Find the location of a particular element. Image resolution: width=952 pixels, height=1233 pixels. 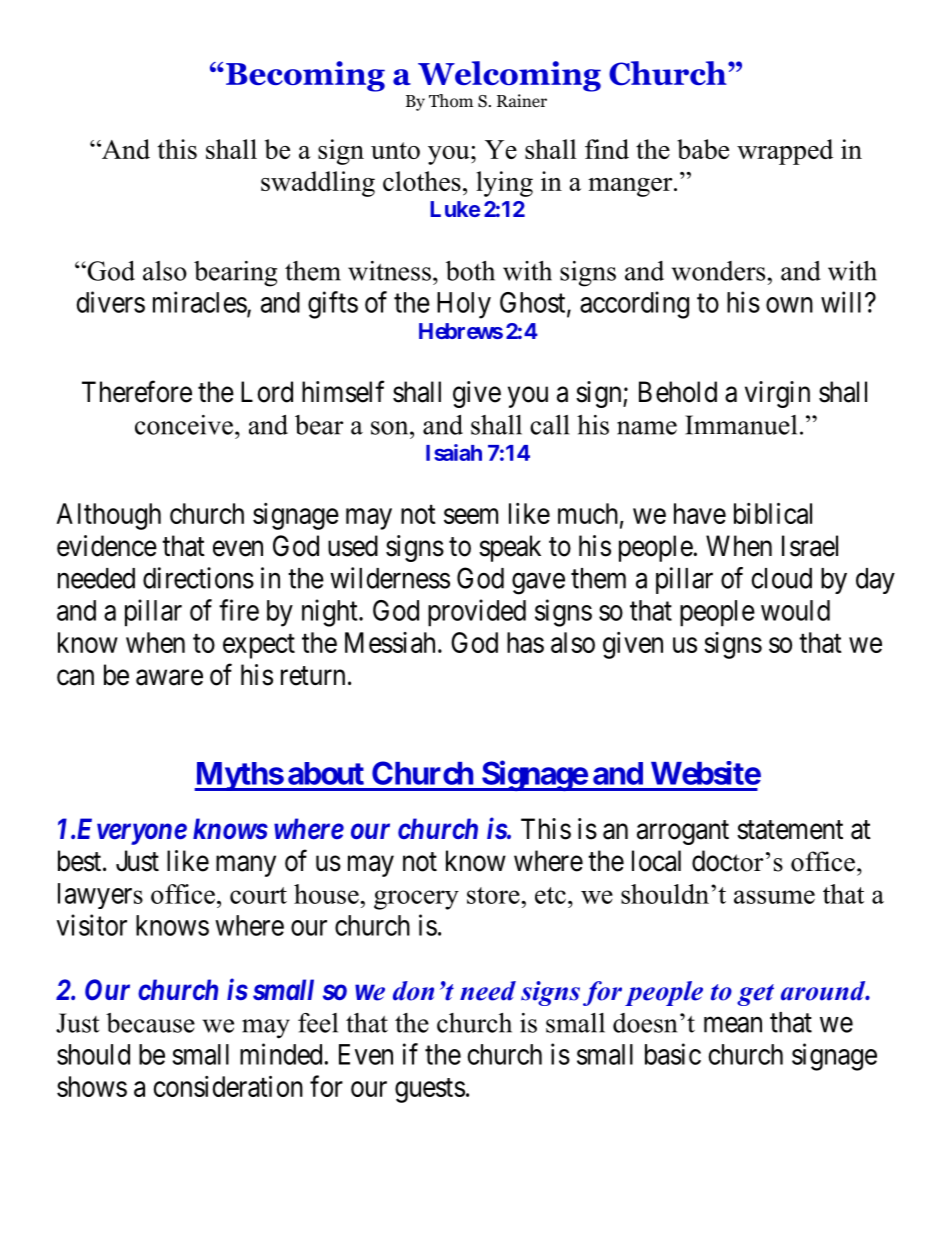

Thom is located at coordinates (451, 101).
